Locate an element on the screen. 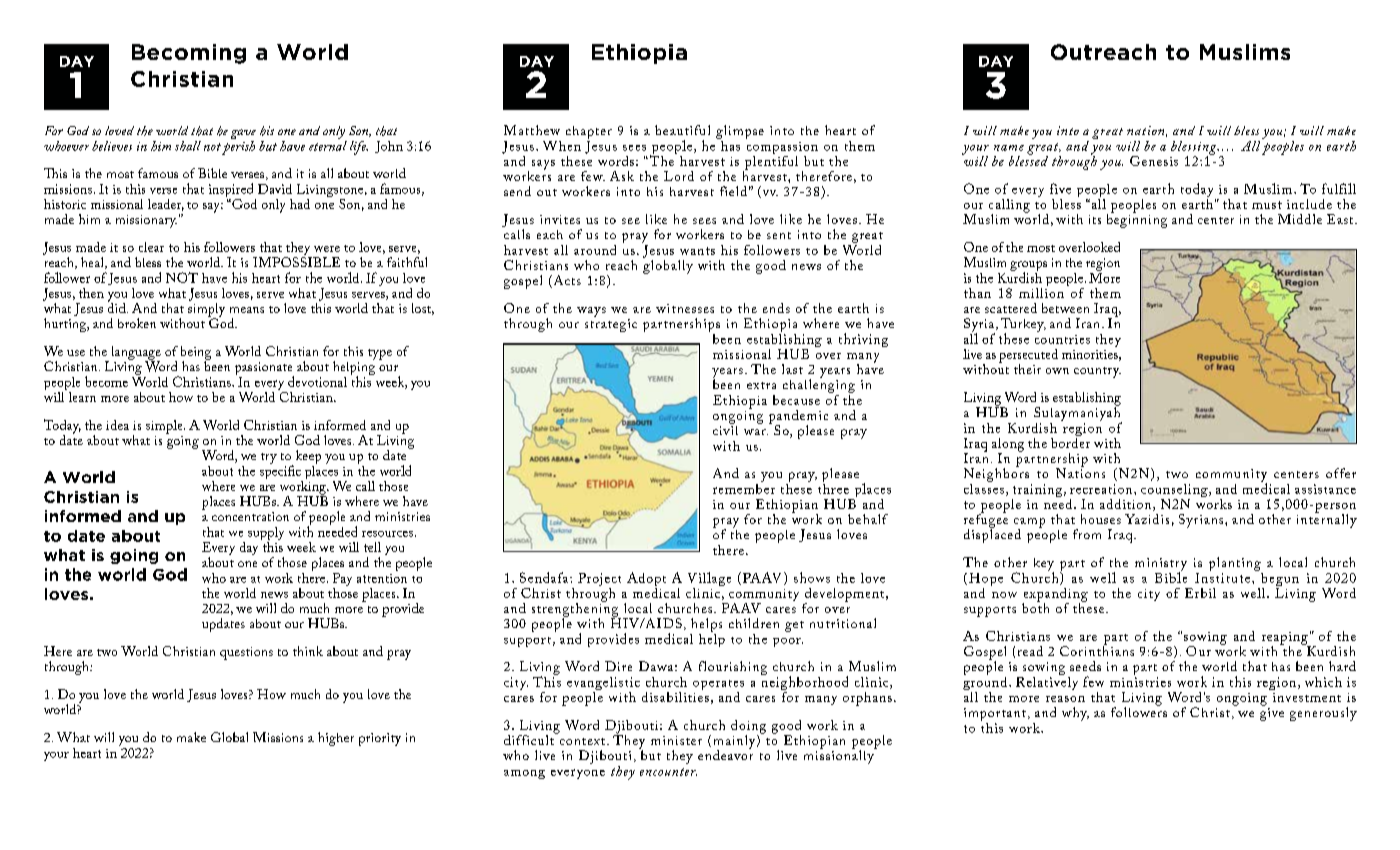 The image size is (1400, 850). Genesis is located at coordinates (1154, 161).
